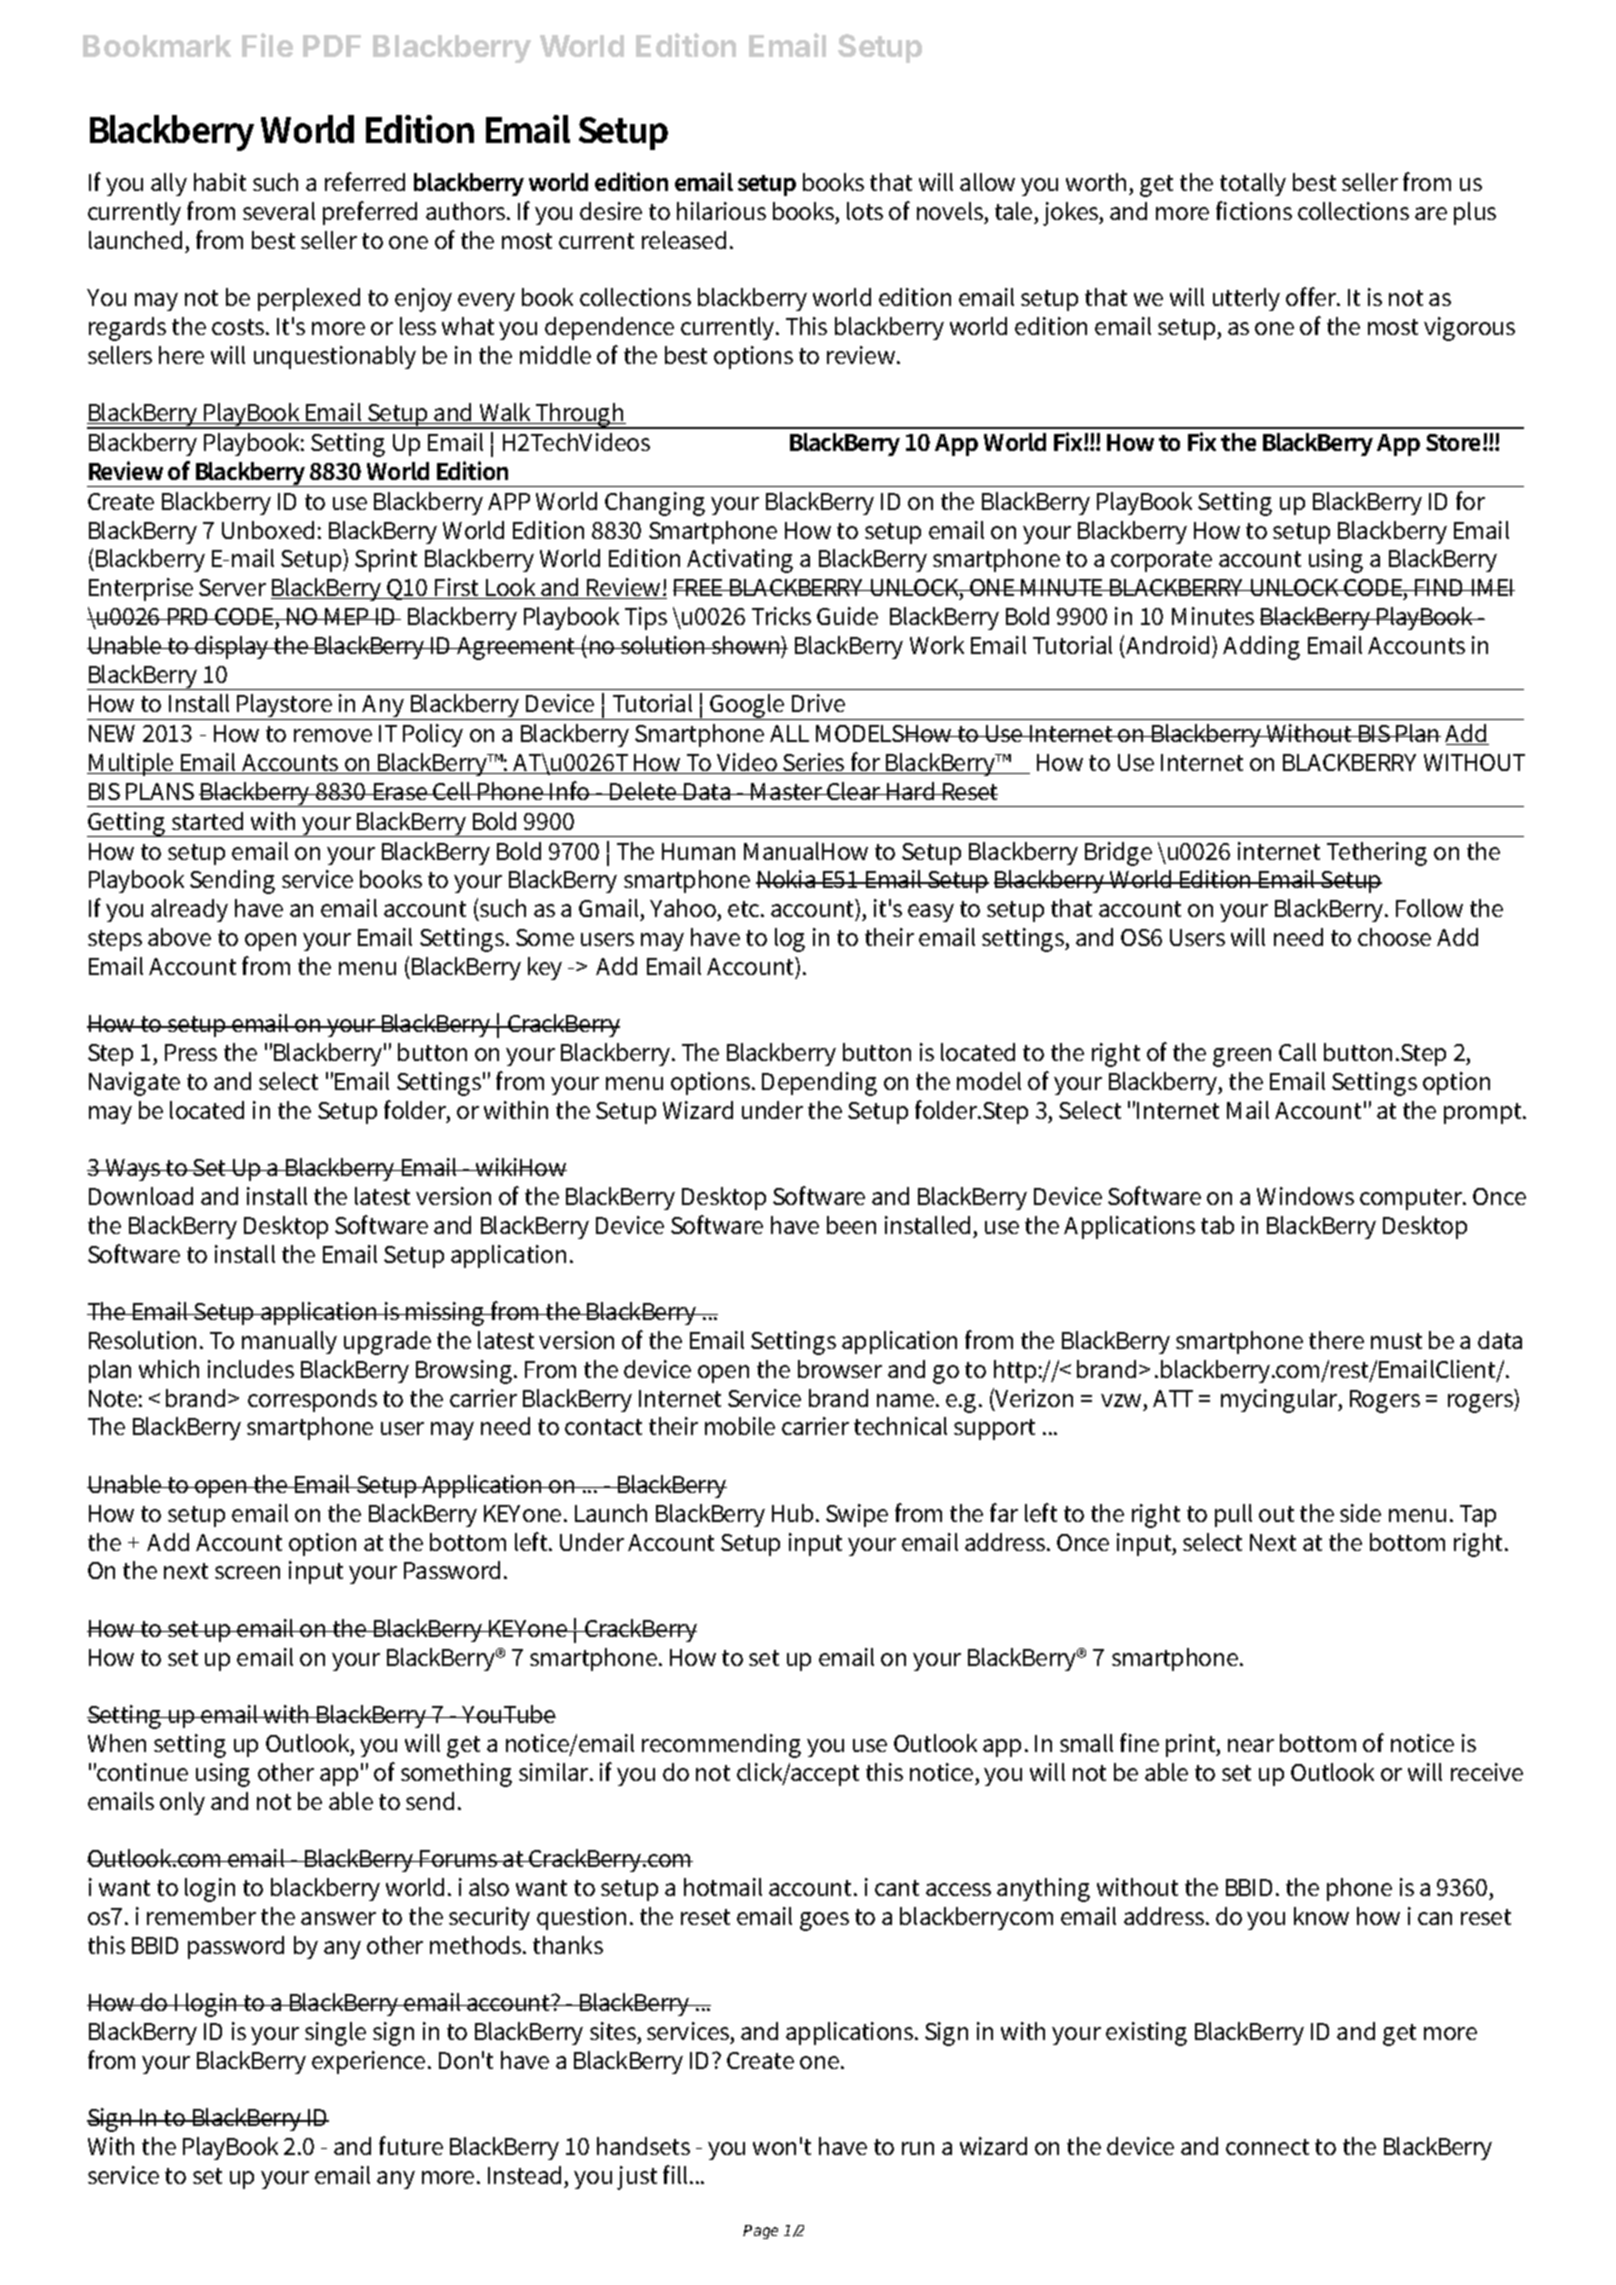 The width and height of the screenshot is (1616, 2285). I want to click on connect, so click(1267, 2147).
